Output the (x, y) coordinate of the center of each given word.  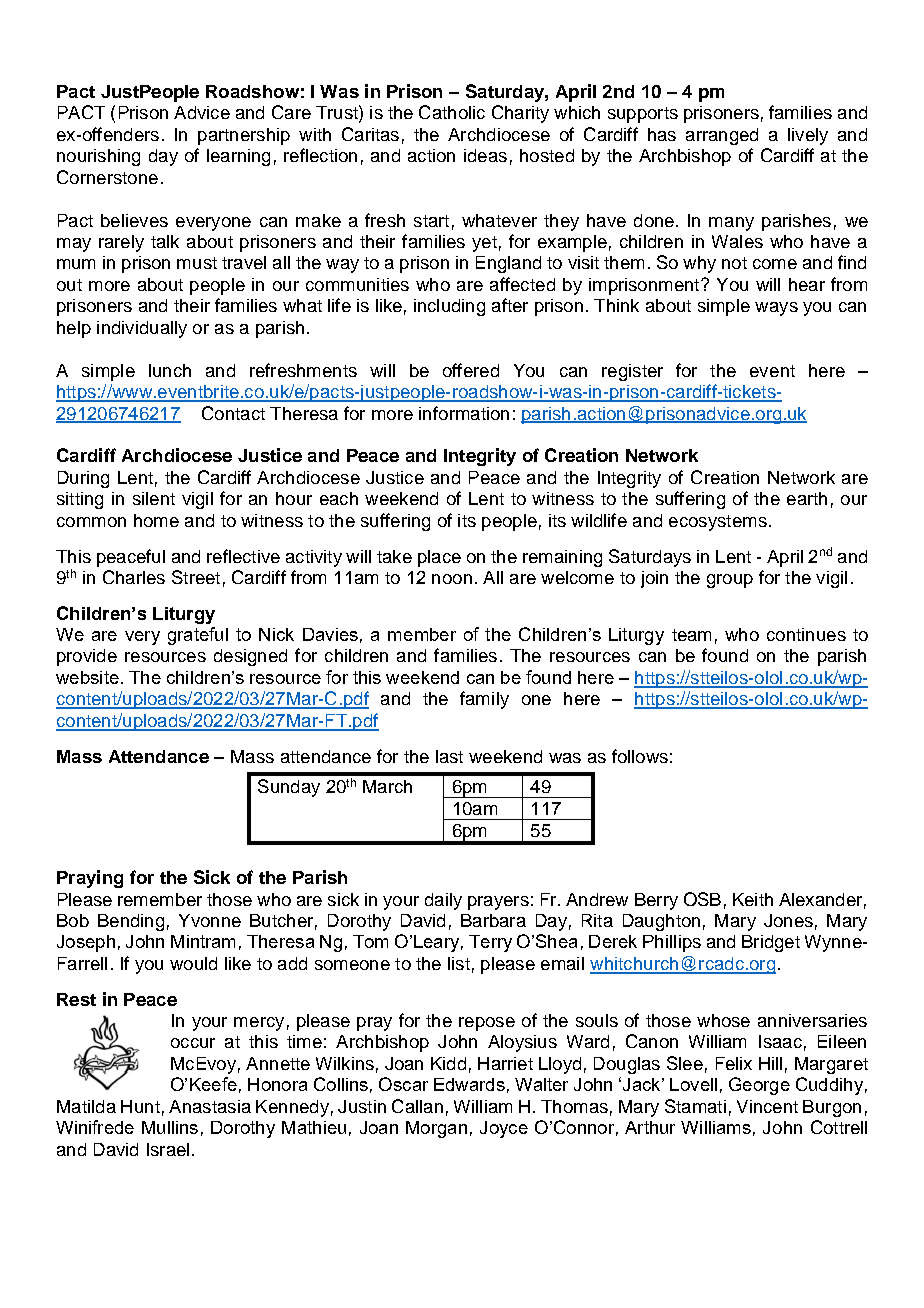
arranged (722, 136)
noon (452, 579)
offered (471, 370)
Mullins (170, 1127)
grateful (198, 636)
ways (776, 309)
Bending (131, 922)
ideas (485, 155)
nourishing (98, 157)
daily (443, 901)
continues (806, 634)
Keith (753, 899)
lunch (170, 370)
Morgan (436, 1129)
